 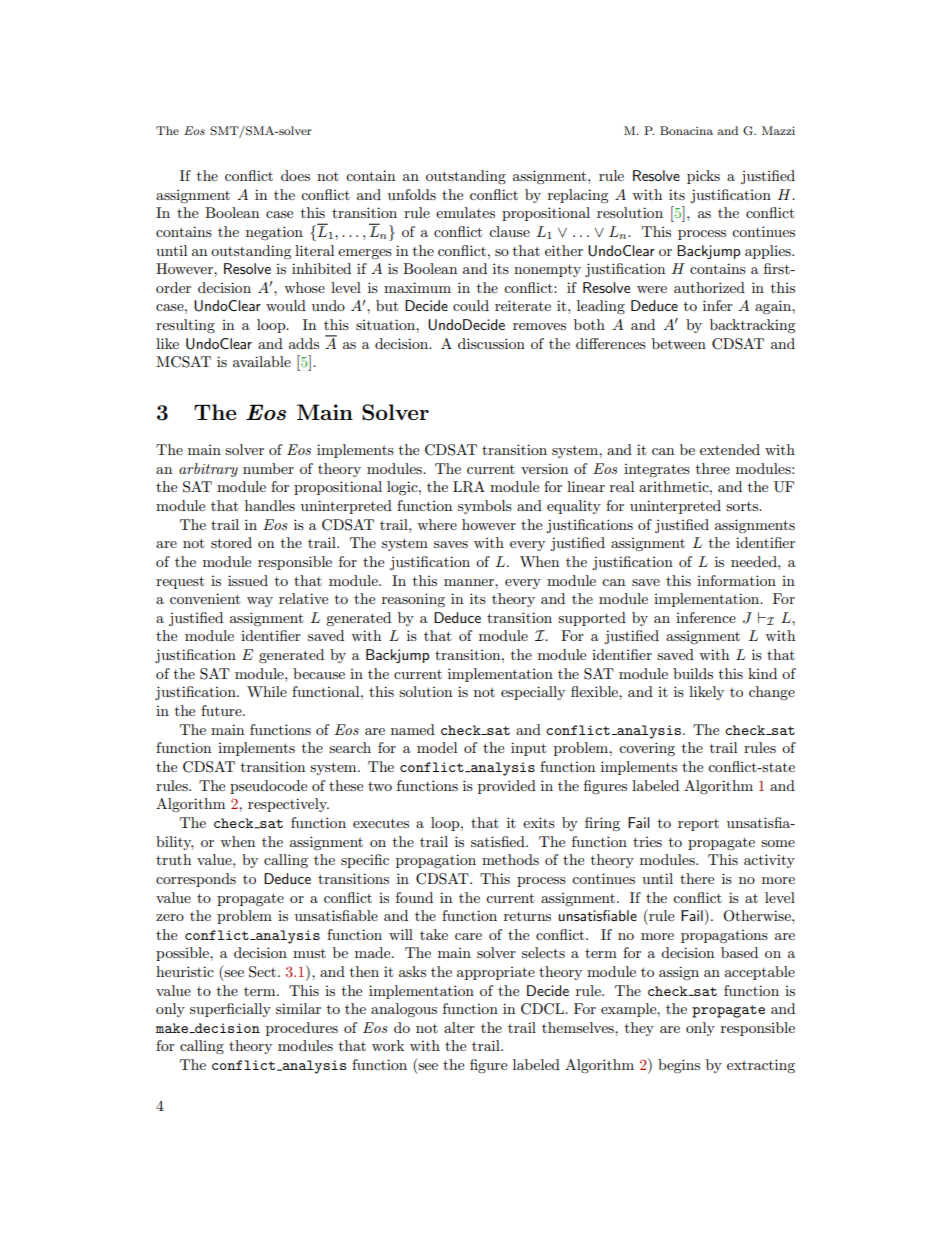 What do you see at coordinates (465, 212) in the image?
I see `emulates` at bounding box center [465, 212].
